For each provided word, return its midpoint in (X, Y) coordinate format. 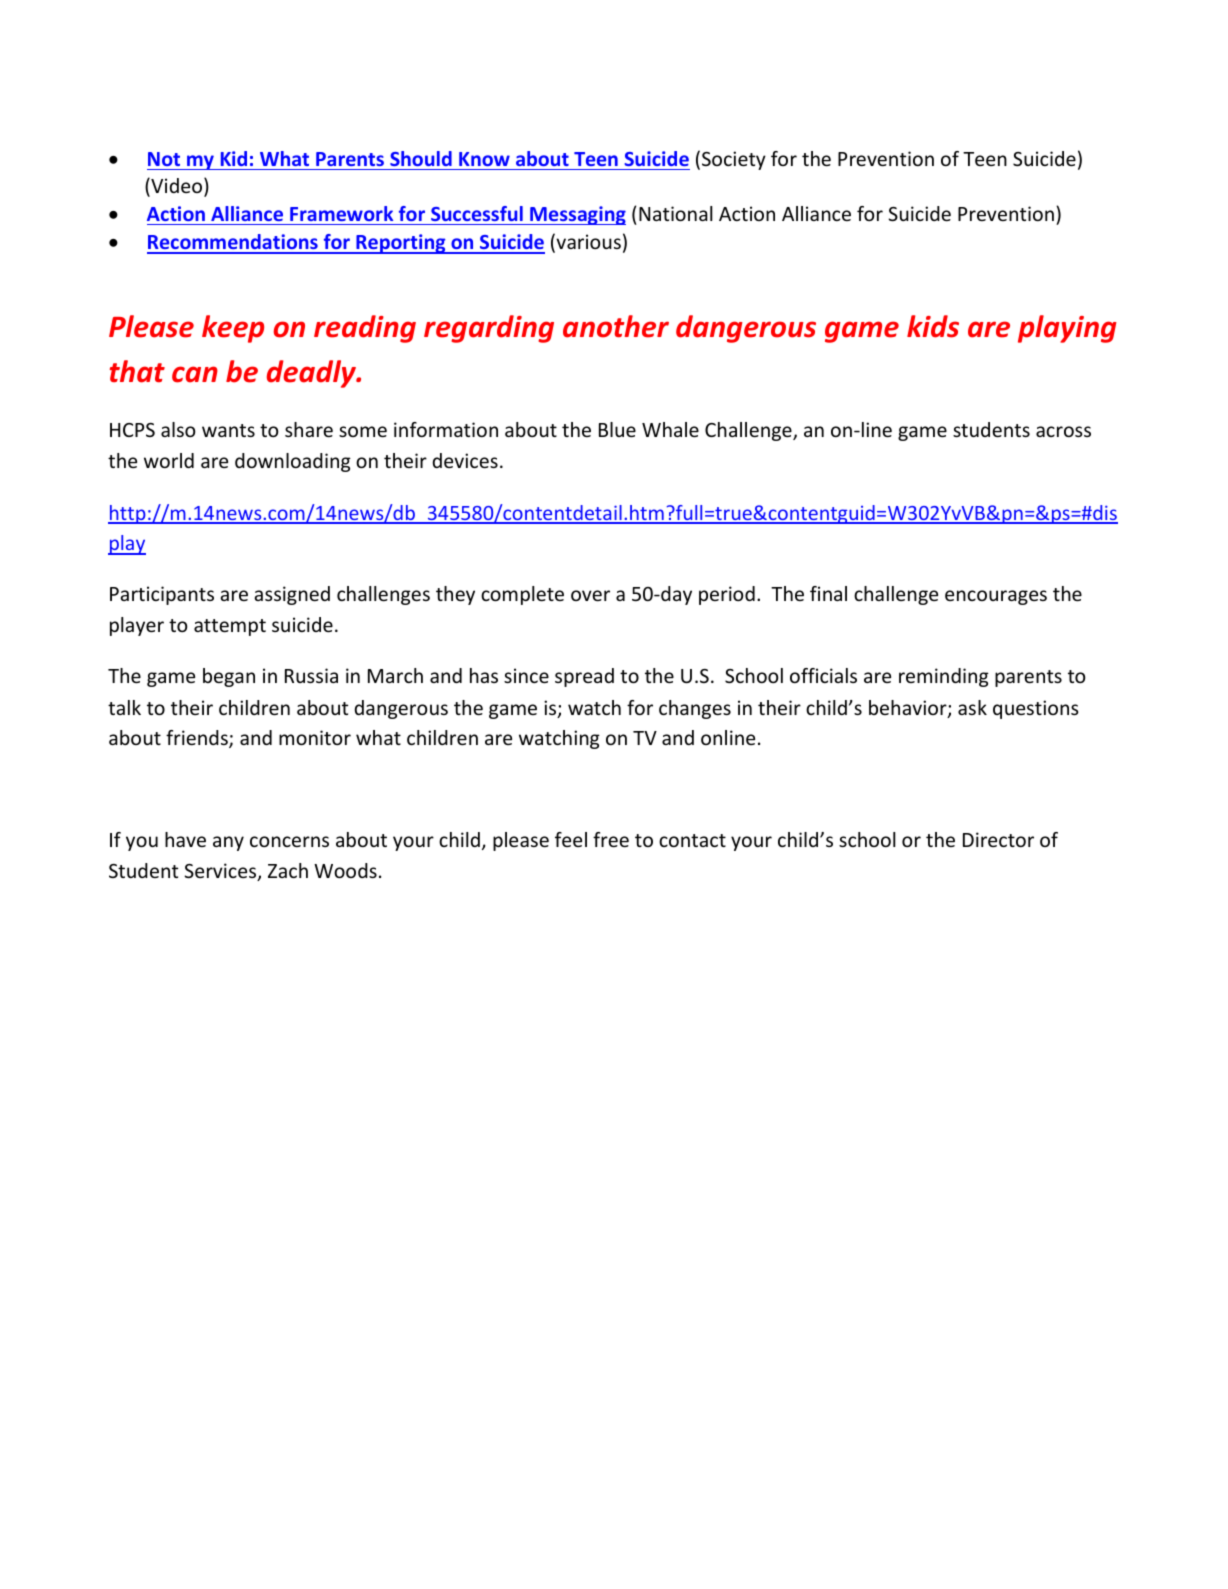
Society (734, 160)
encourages (996, 597)
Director (998, 839)
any (228, 843)
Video (177, 186)
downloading (293, 462)
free (611, 839)
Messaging (577, 215)
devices (465, 460)
